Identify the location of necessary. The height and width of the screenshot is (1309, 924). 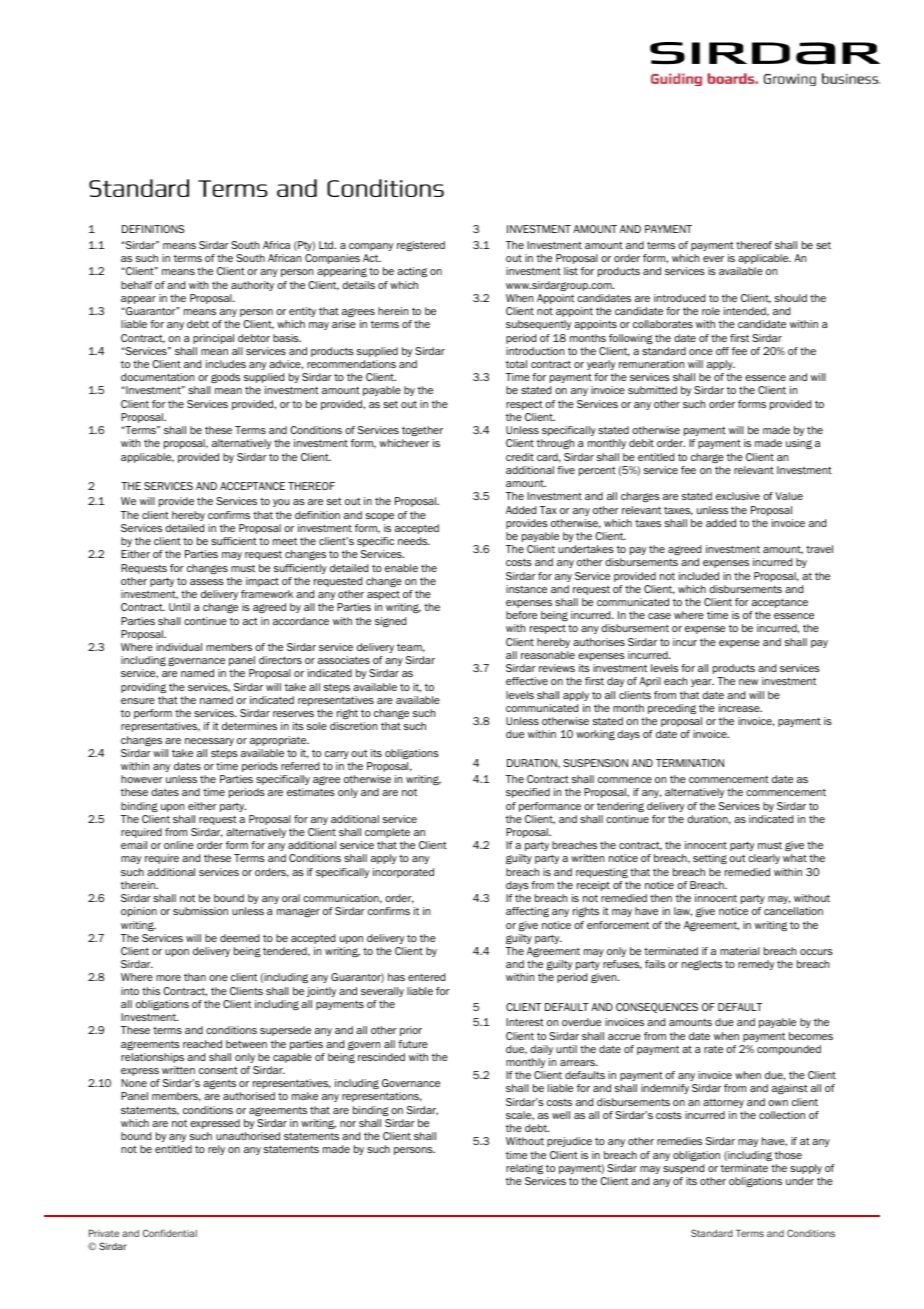
(209, 742).
